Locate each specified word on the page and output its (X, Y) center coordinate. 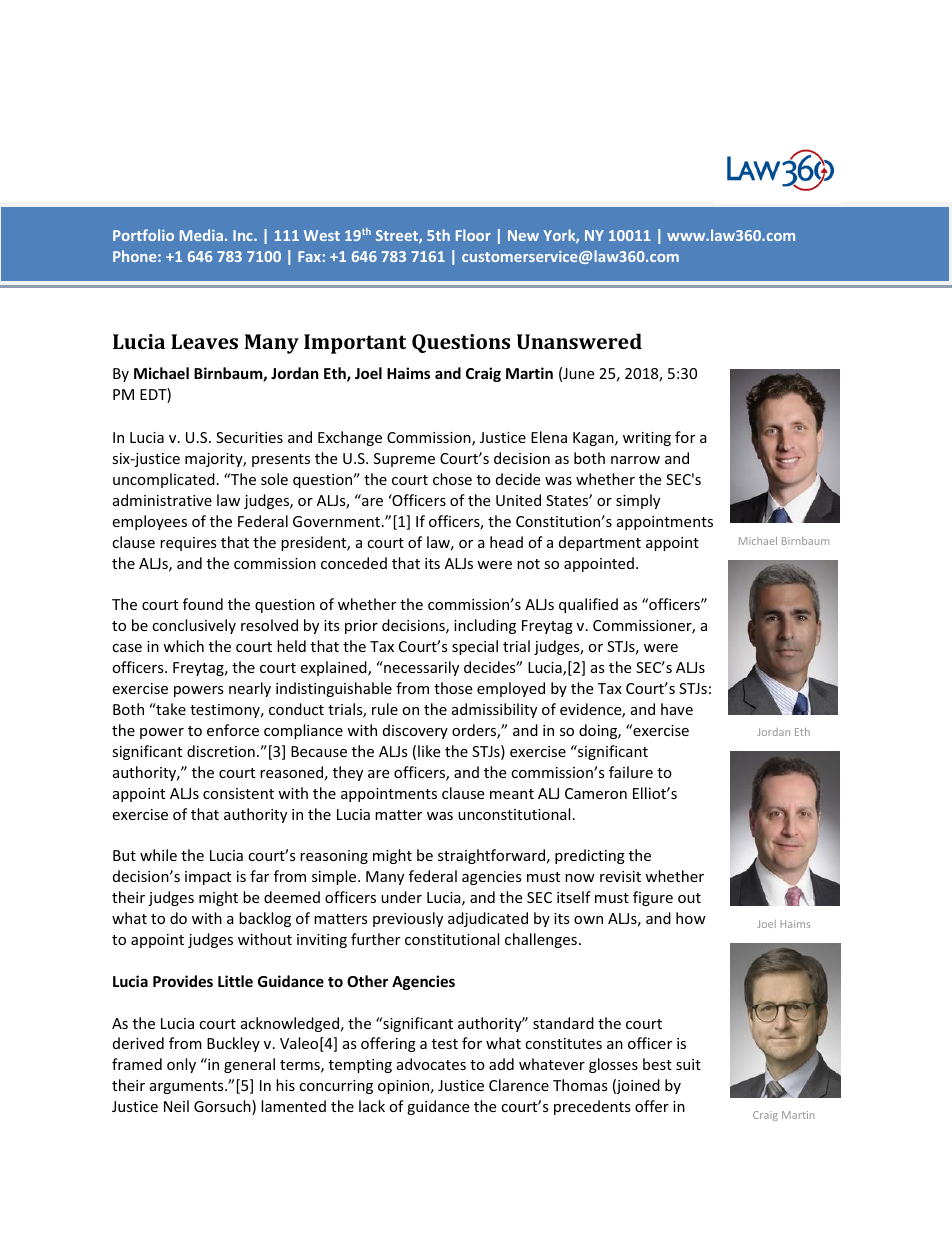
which (183, 646)
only (181, 1065)
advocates (431, 1064)
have (677, 709)
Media (201, 235)
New (523, 235)
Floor (473, 235)
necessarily (420, 668)
